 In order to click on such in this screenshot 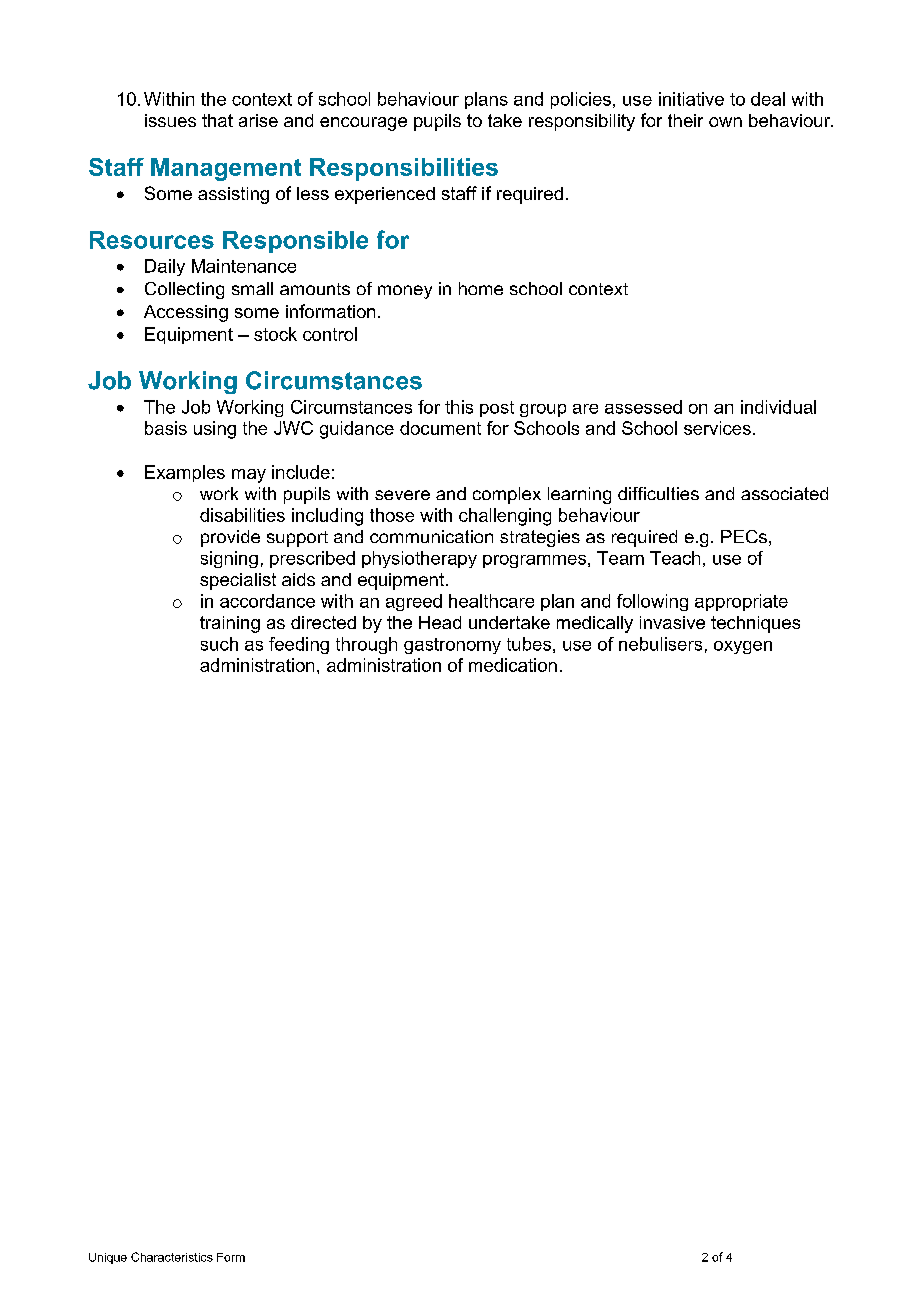, I will do `click(219, 644)`.
